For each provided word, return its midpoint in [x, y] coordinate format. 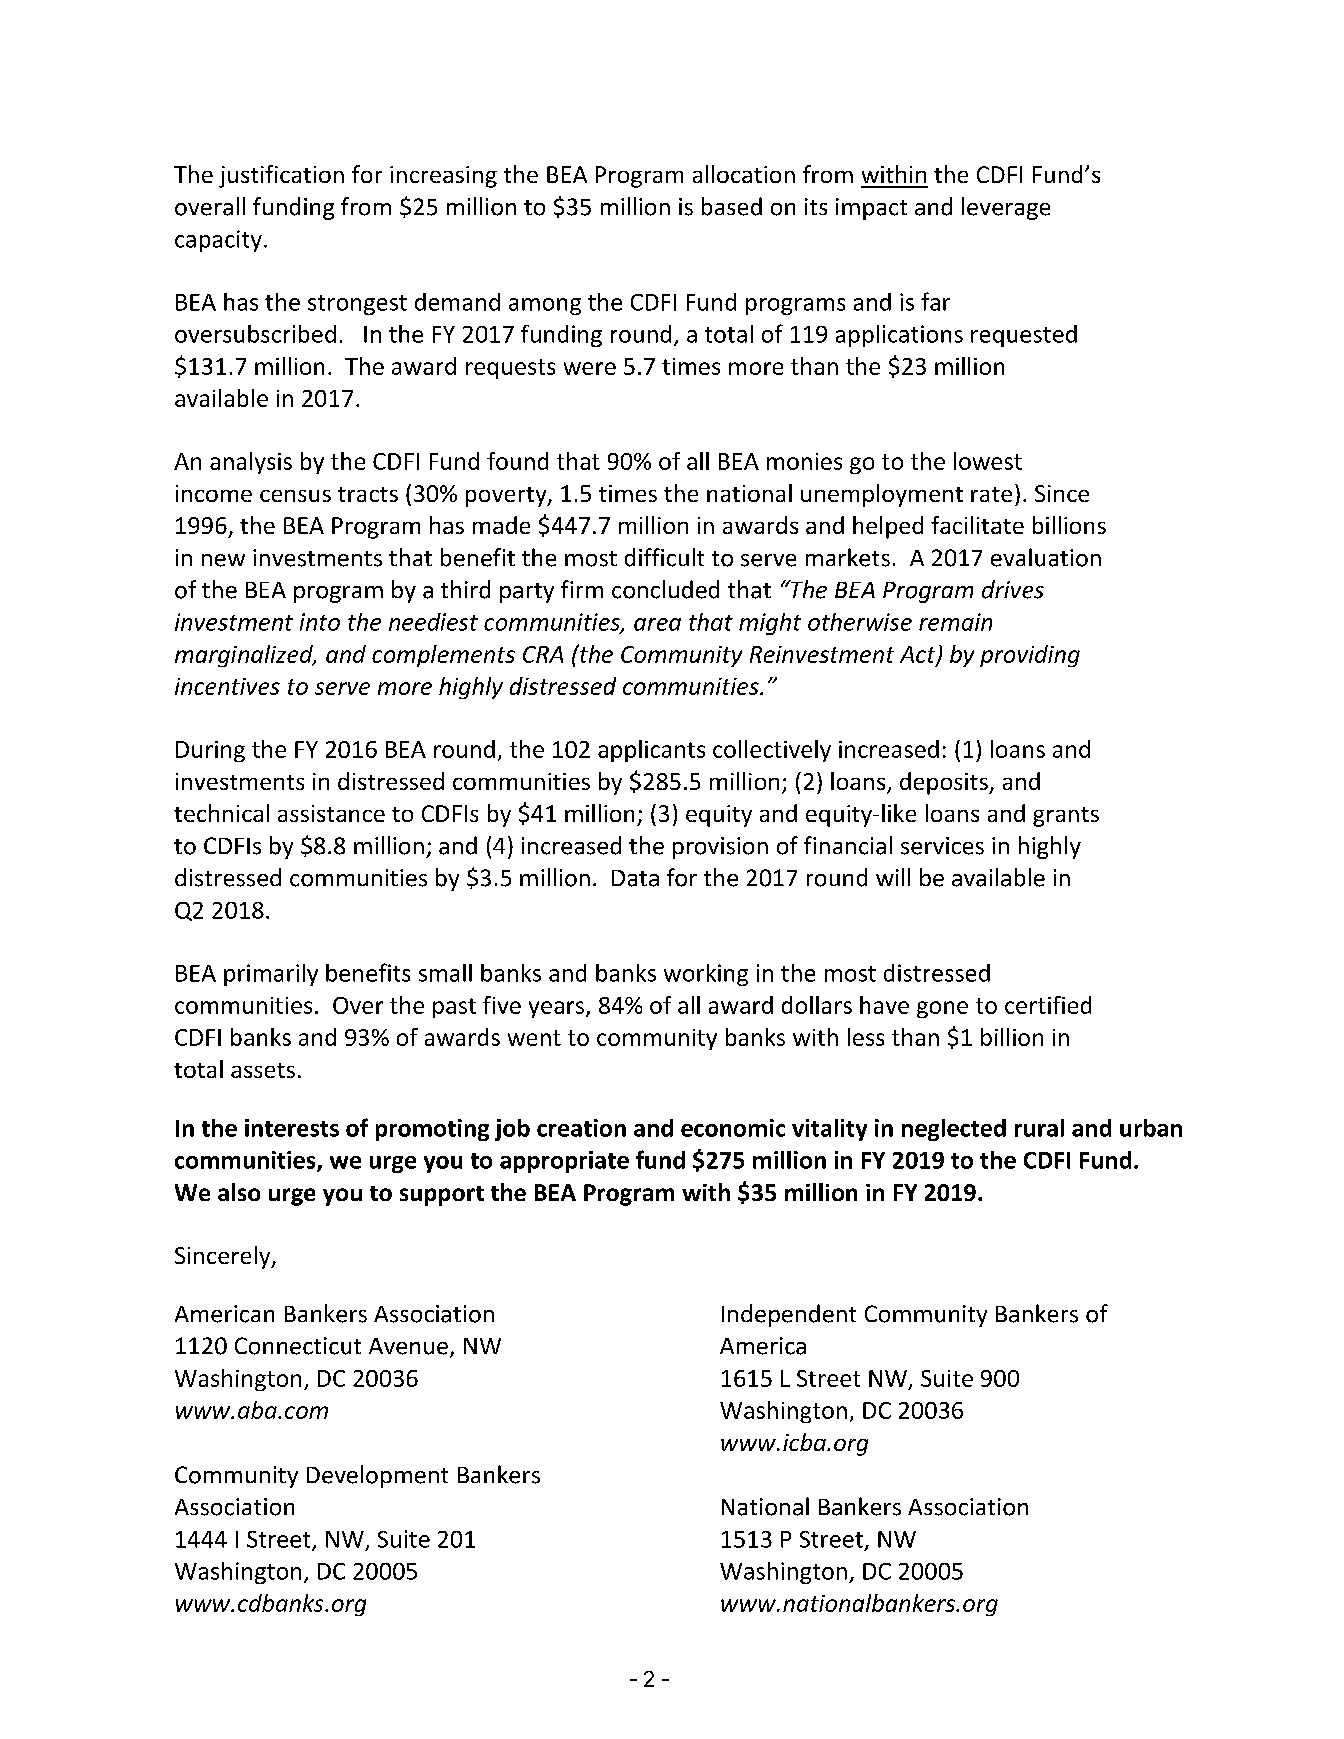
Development [377, 1476]
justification [281, 176]
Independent [789, 1315]
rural [1039, 1128]
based [732, 206]
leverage [1006, 208]
